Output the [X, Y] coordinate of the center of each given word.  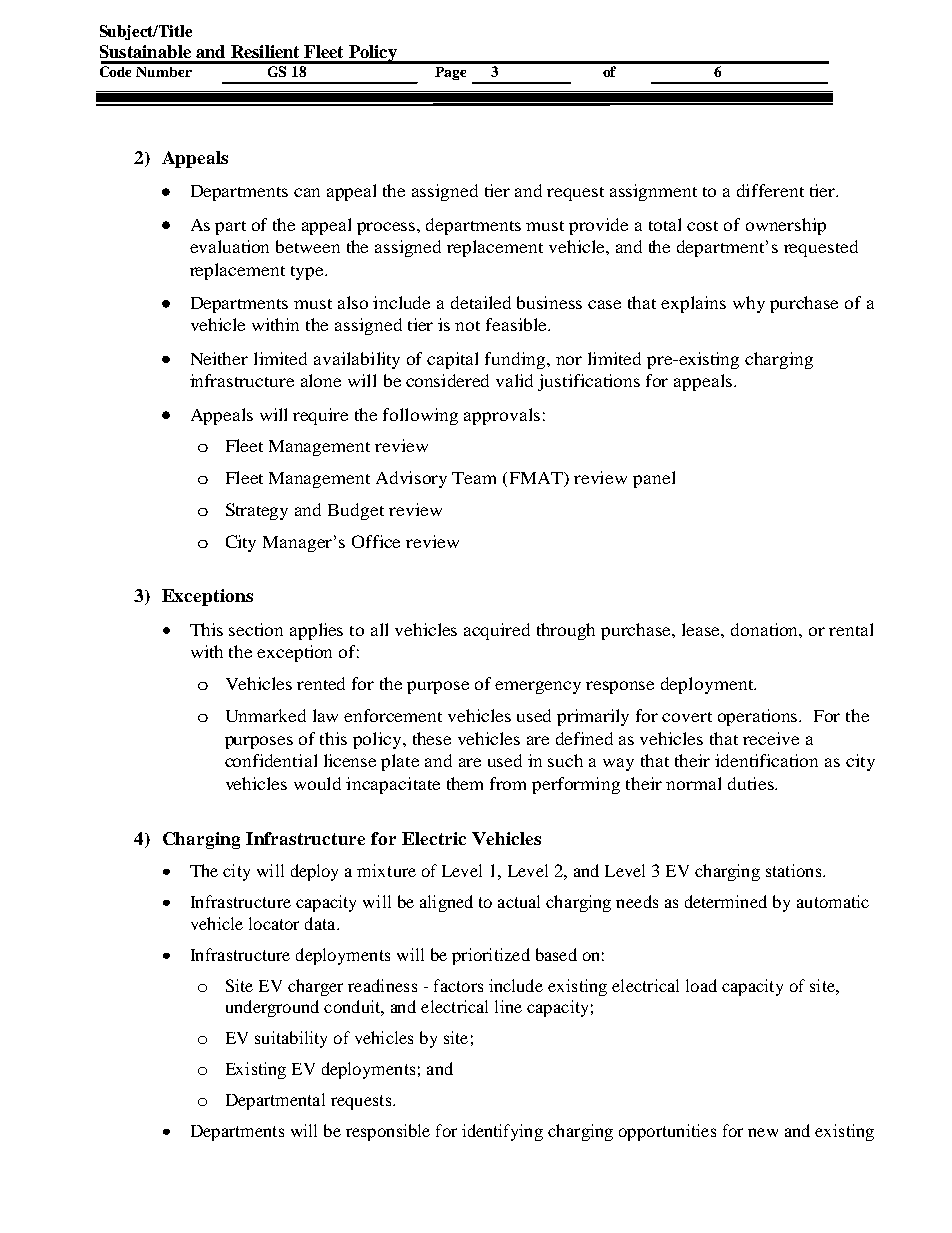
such [565, 760]
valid [514, 380]
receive [771, 738]
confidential [271, 760]
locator [274, 923]
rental [851, 629]
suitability [291, 1039]
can [307, 192]
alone [321, 380]
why [749, 304]
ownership [786, 226]
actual [519, 901]
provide [598, 226]
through [566, 631]
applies [316, 631]
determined [726, 901]
